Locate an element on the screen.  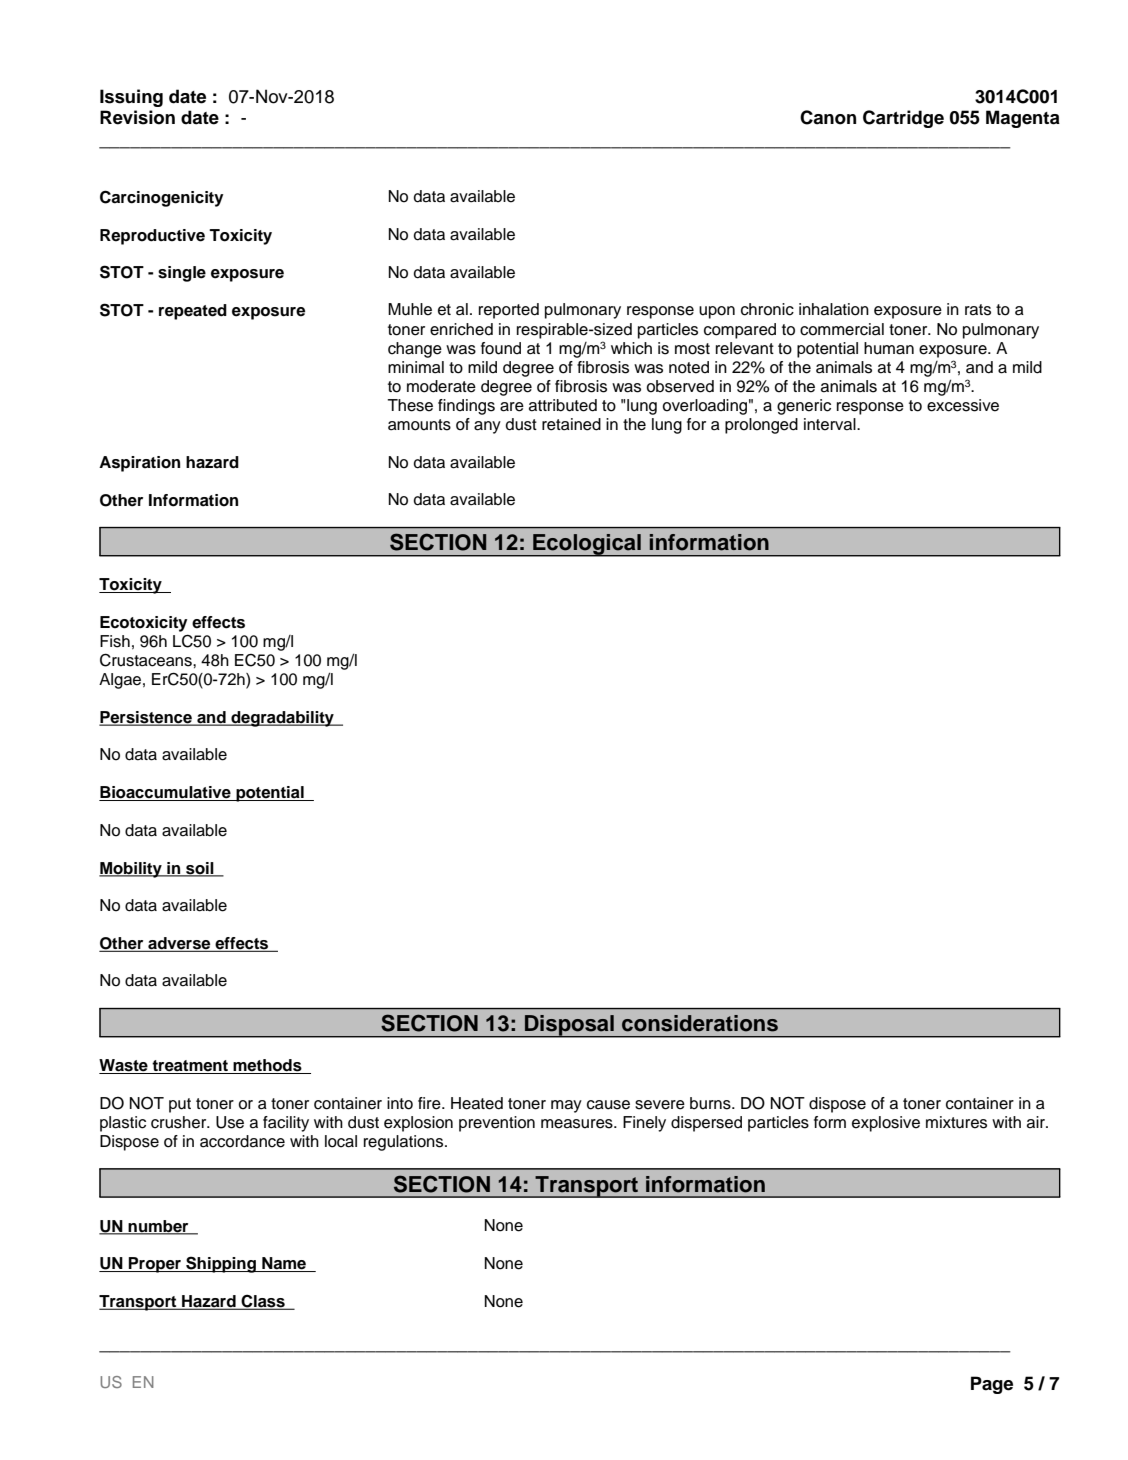
Aspiration is located at coordinates (139, 464).
